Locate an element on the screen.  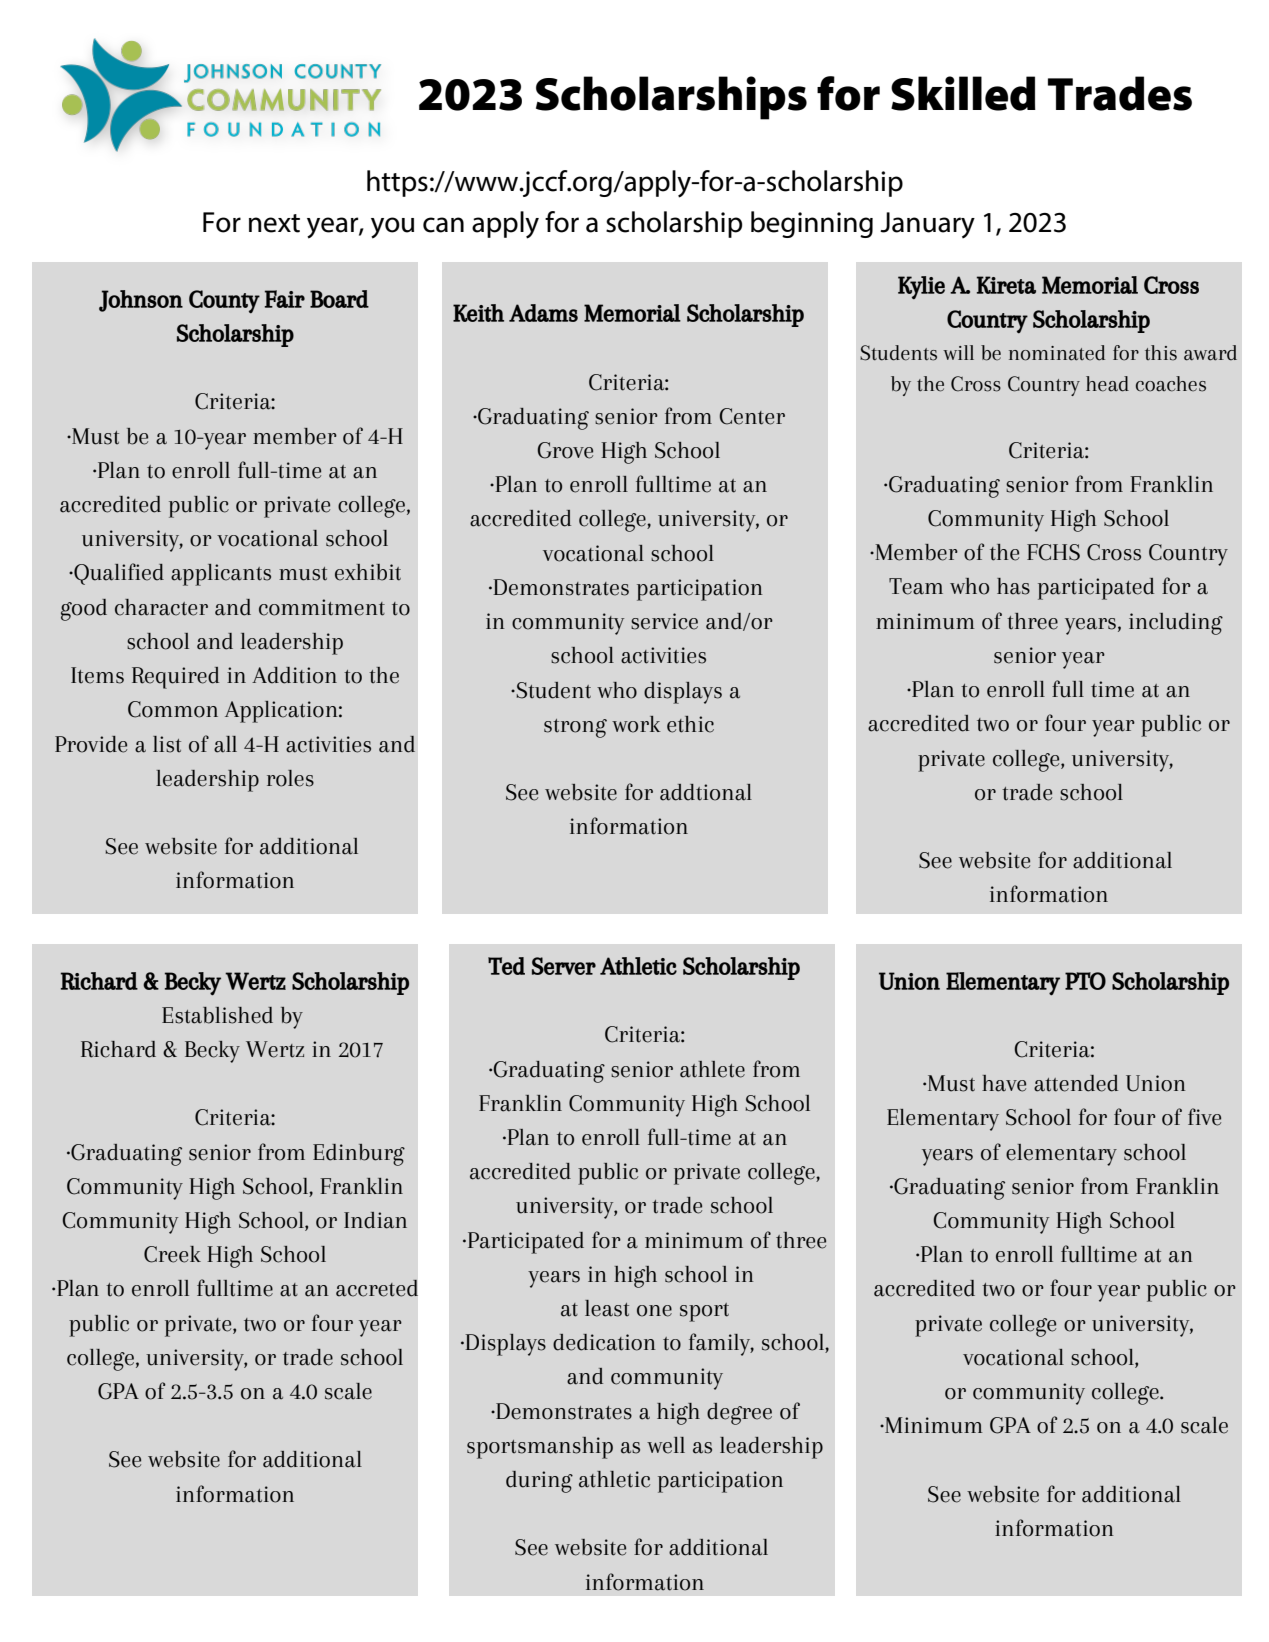
well is located at coordinates (666, 1445).
